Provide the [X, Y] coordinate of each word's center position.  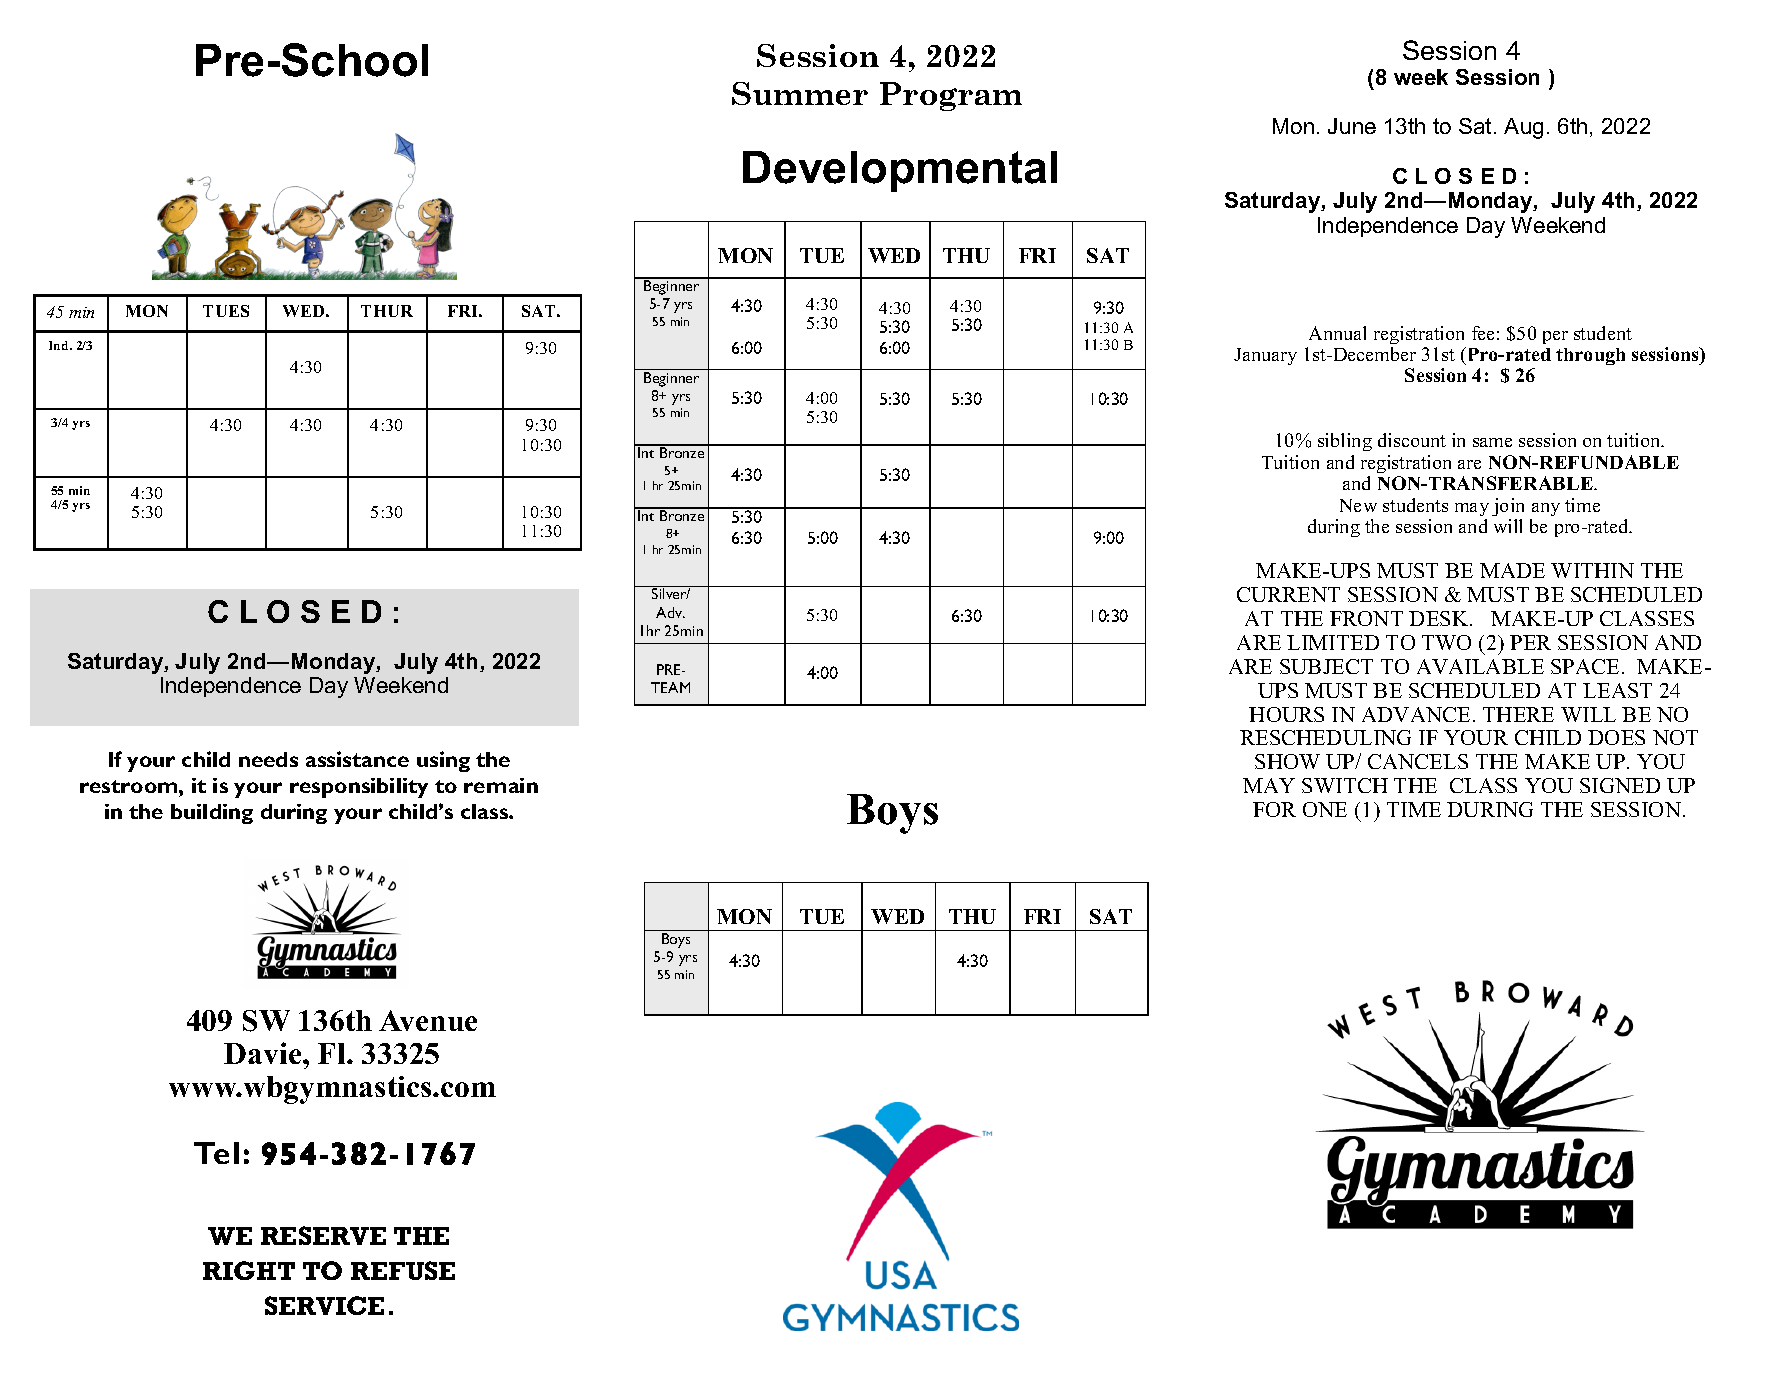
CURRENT [1288, 594]
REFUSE [403, 1270]
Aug [1523, 128]
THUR [387, 311]
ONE [1325, 809]
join [1508, 507]
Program [951, 96]
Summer [800, 93]
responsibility [359, 788]
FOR [1274, 809]
